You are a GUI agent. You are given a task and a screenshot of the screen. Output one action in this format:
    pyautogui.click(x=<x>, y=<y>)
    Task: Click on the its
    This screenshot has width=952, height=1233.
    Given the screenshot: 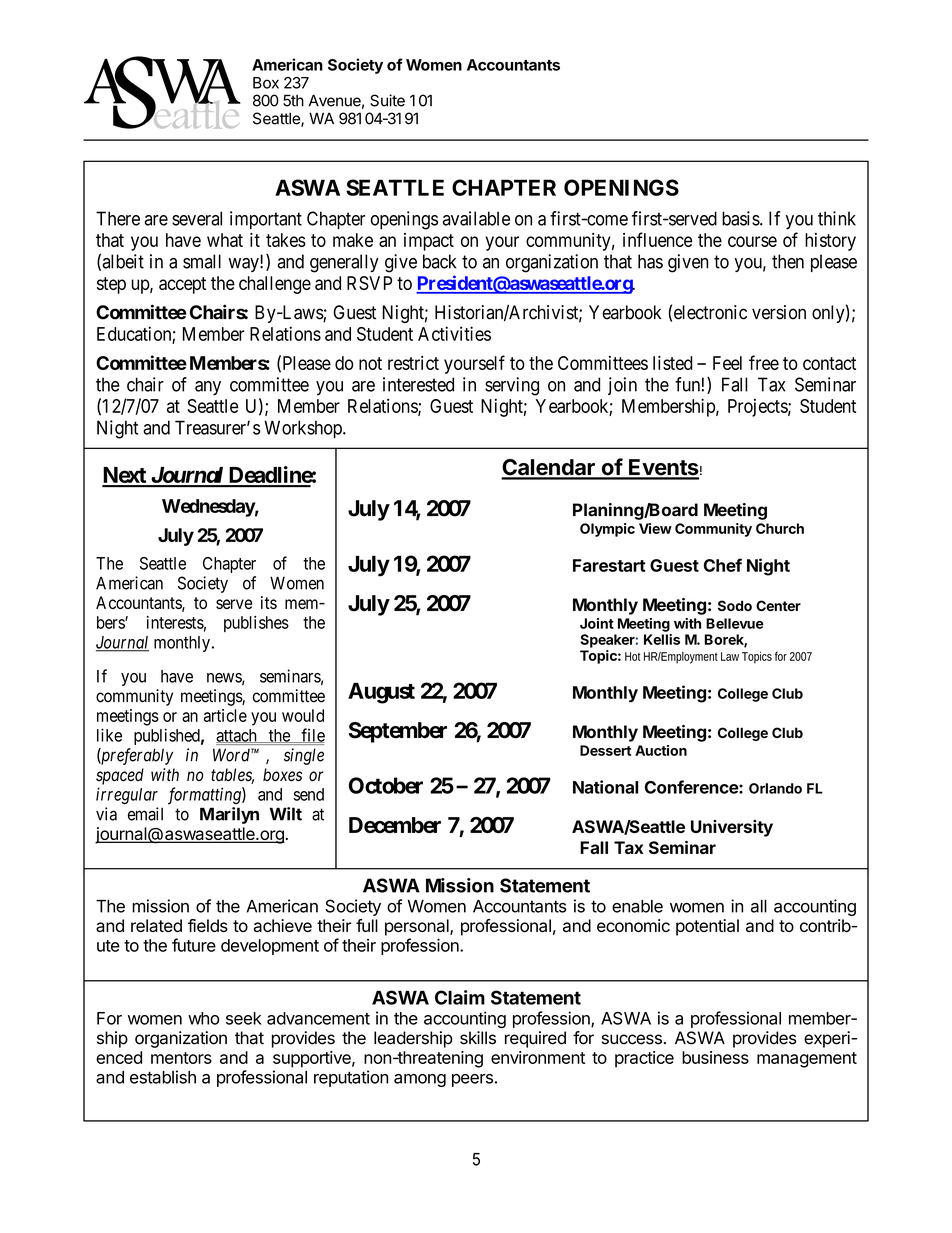 What is the action you would take?
    pyautogui.click(x=269, y=602)
